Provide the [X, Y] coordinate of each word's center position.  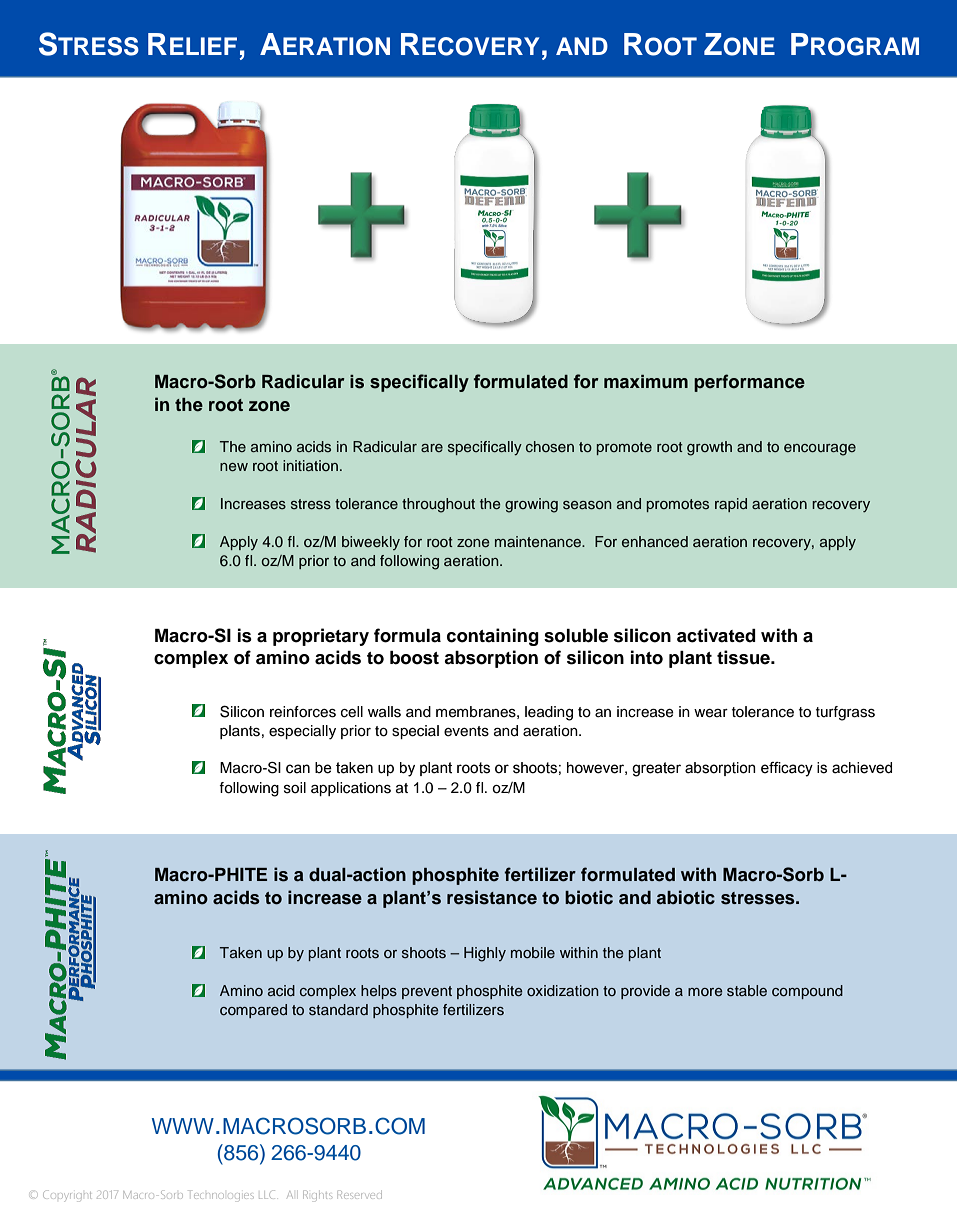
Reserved [360, 1194]
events [466, 731]
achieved [862, 768]
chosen [550, 446]
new [234, 467]
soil [295, 788]
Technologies [220, 1194]
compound [807, 992]
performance [749, 383]
